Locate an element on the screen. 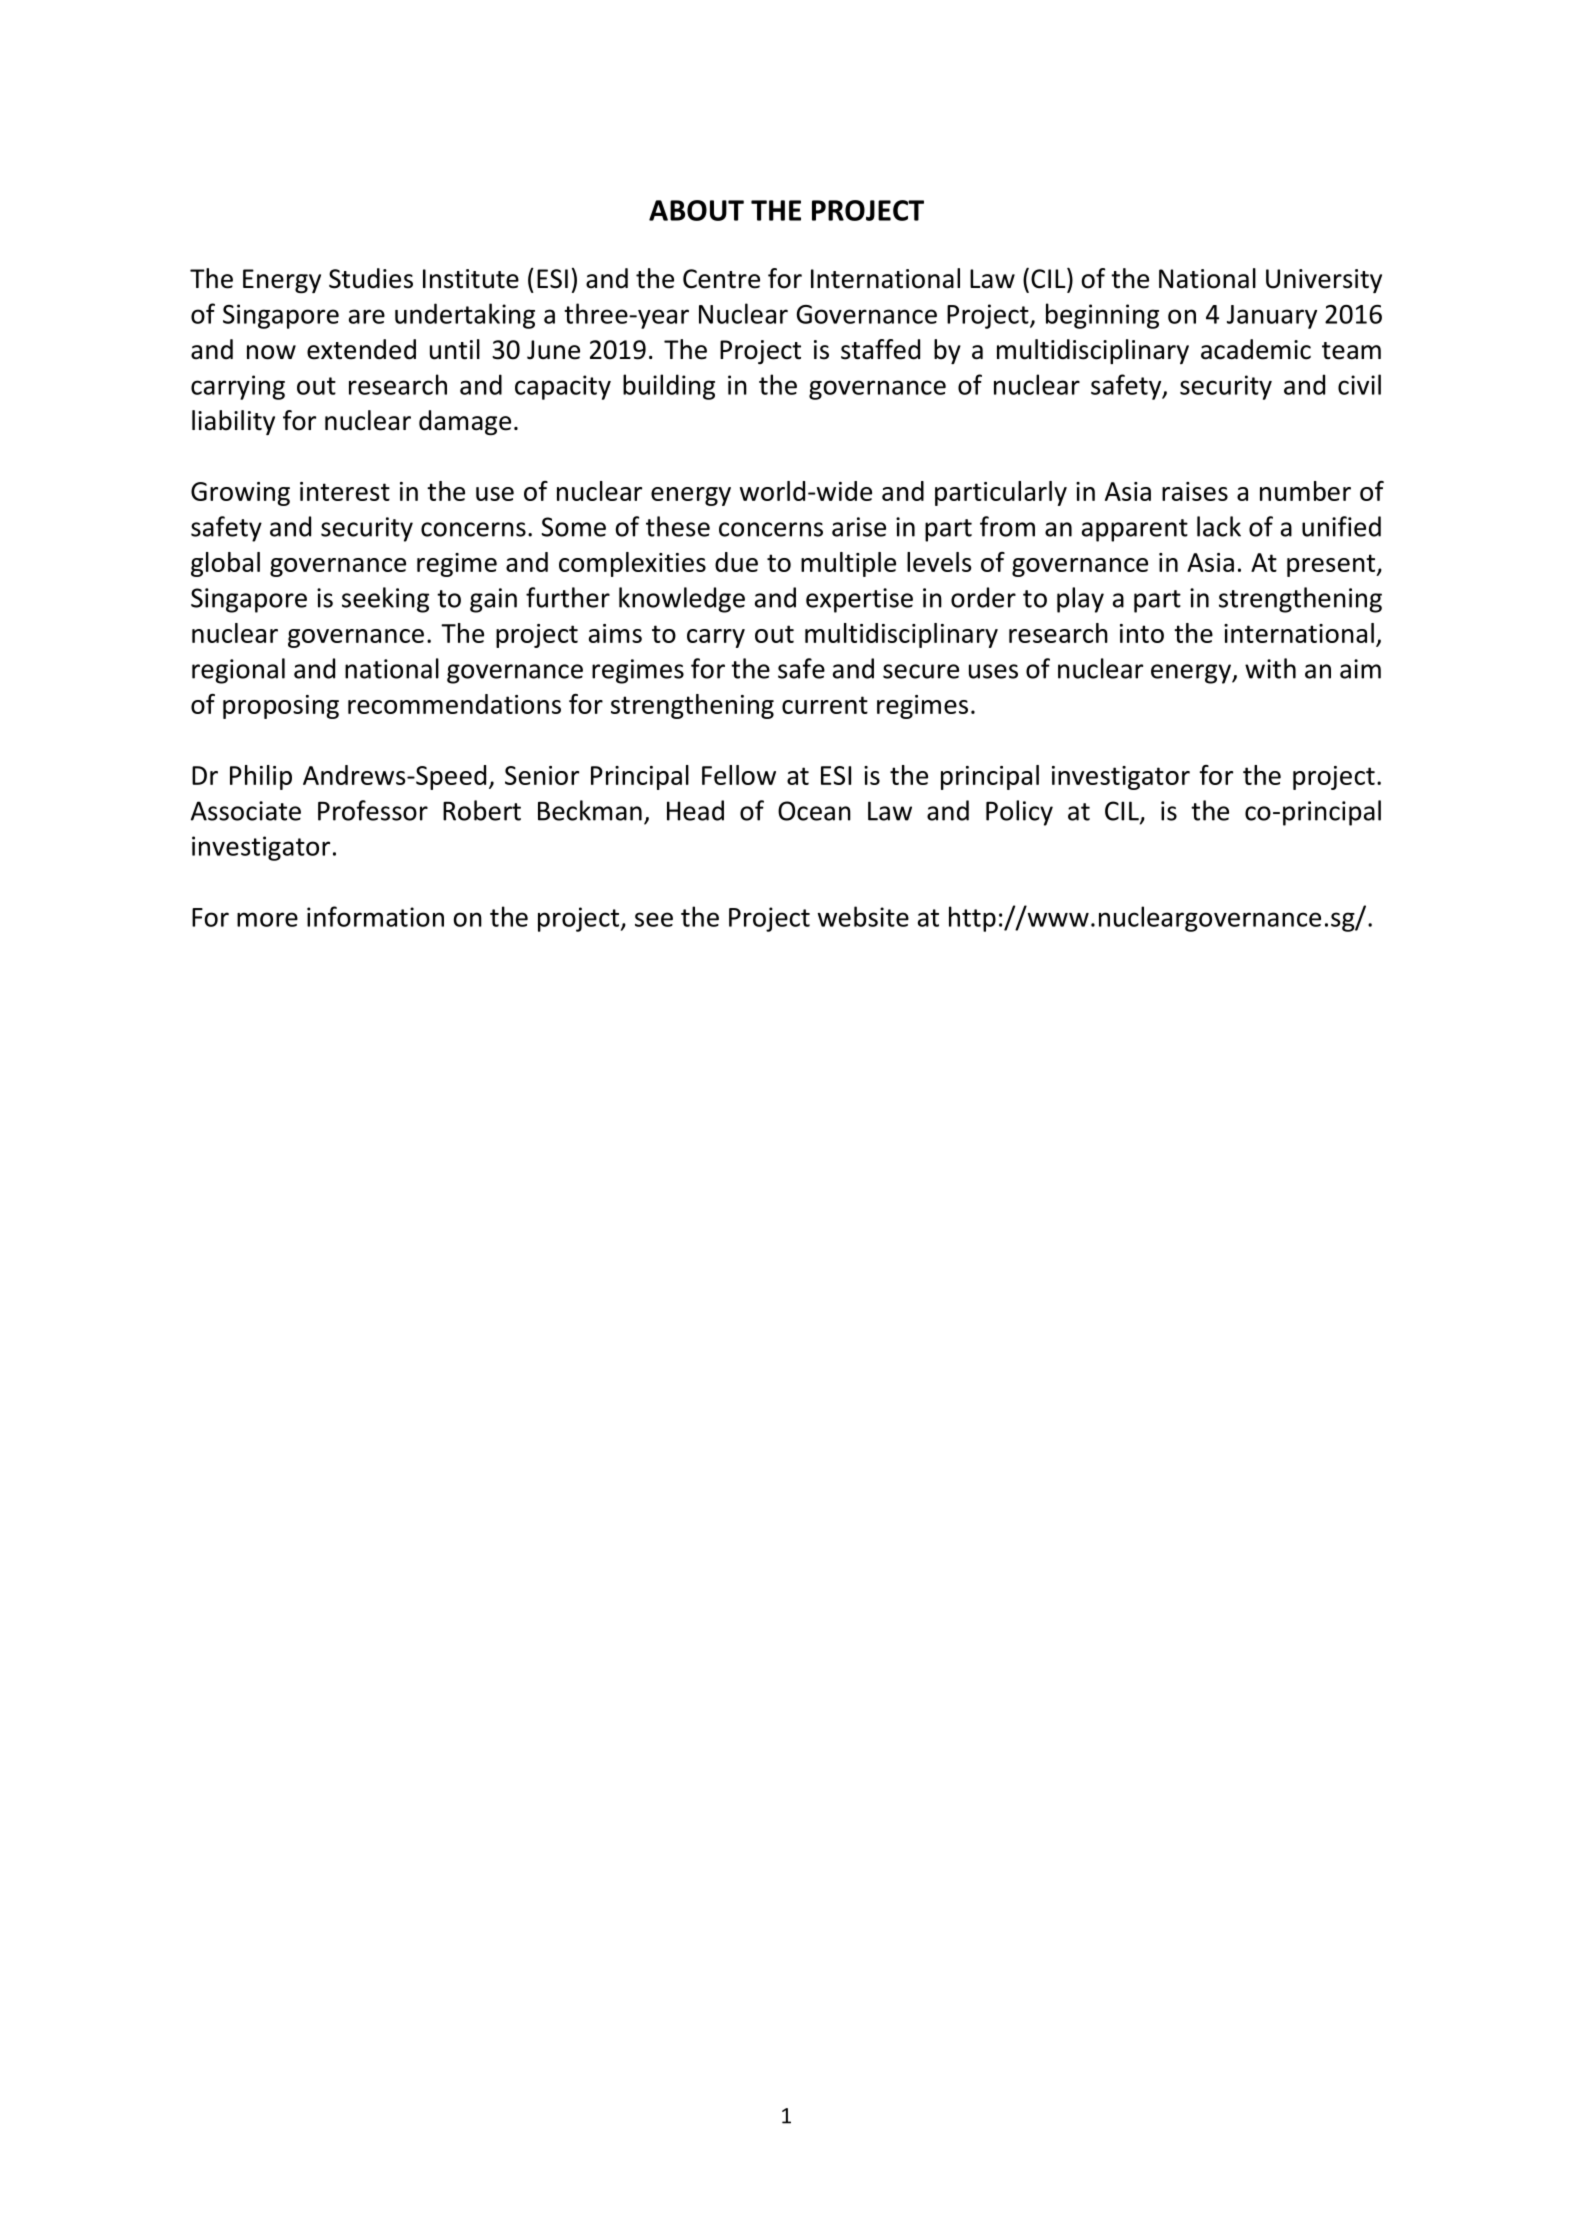 The width and height of the screenshot is (1573, 2225). information is located at coordinates (375, 916).
